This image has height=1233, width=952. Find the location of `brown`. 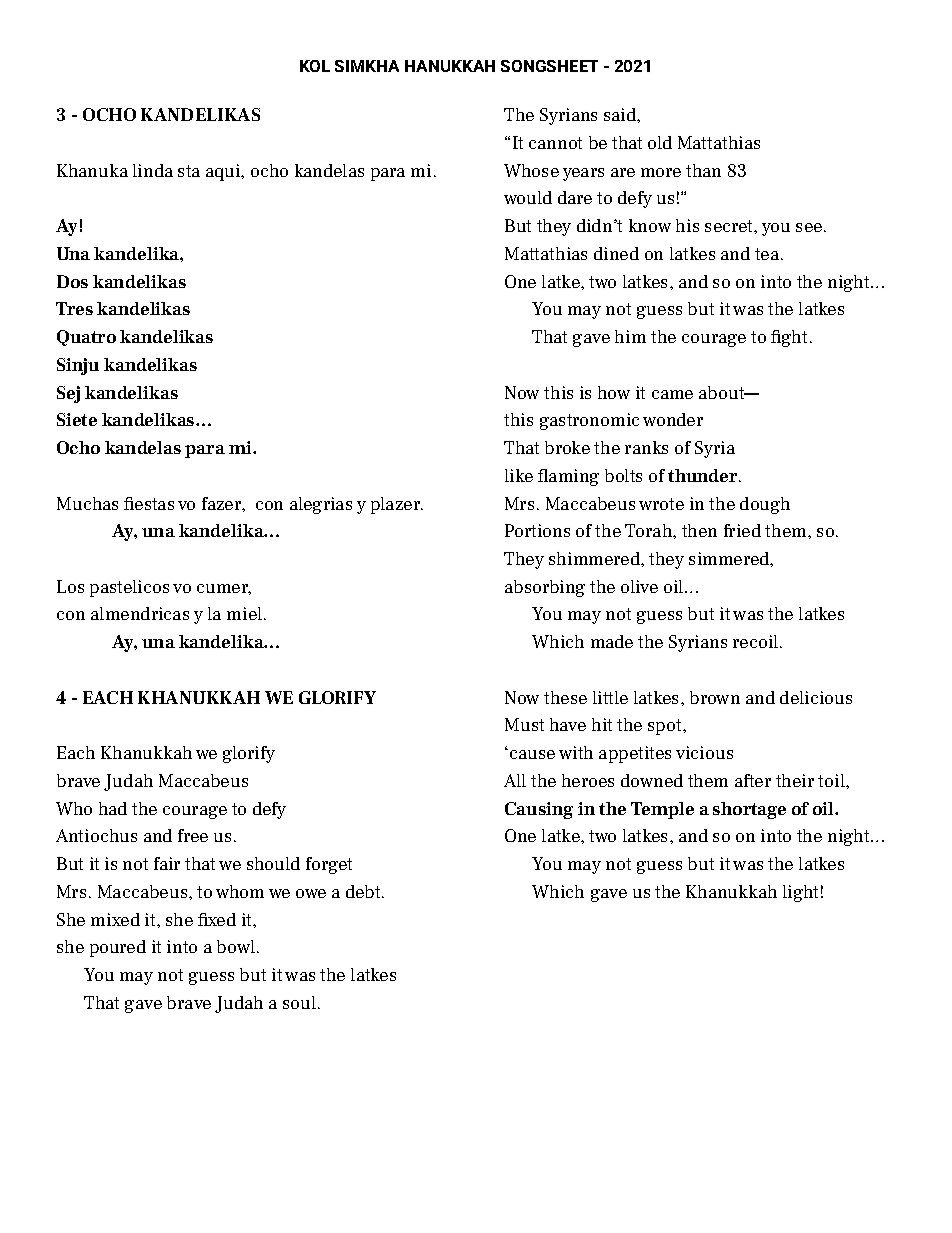

brown is located at coordinates (715, 697).
